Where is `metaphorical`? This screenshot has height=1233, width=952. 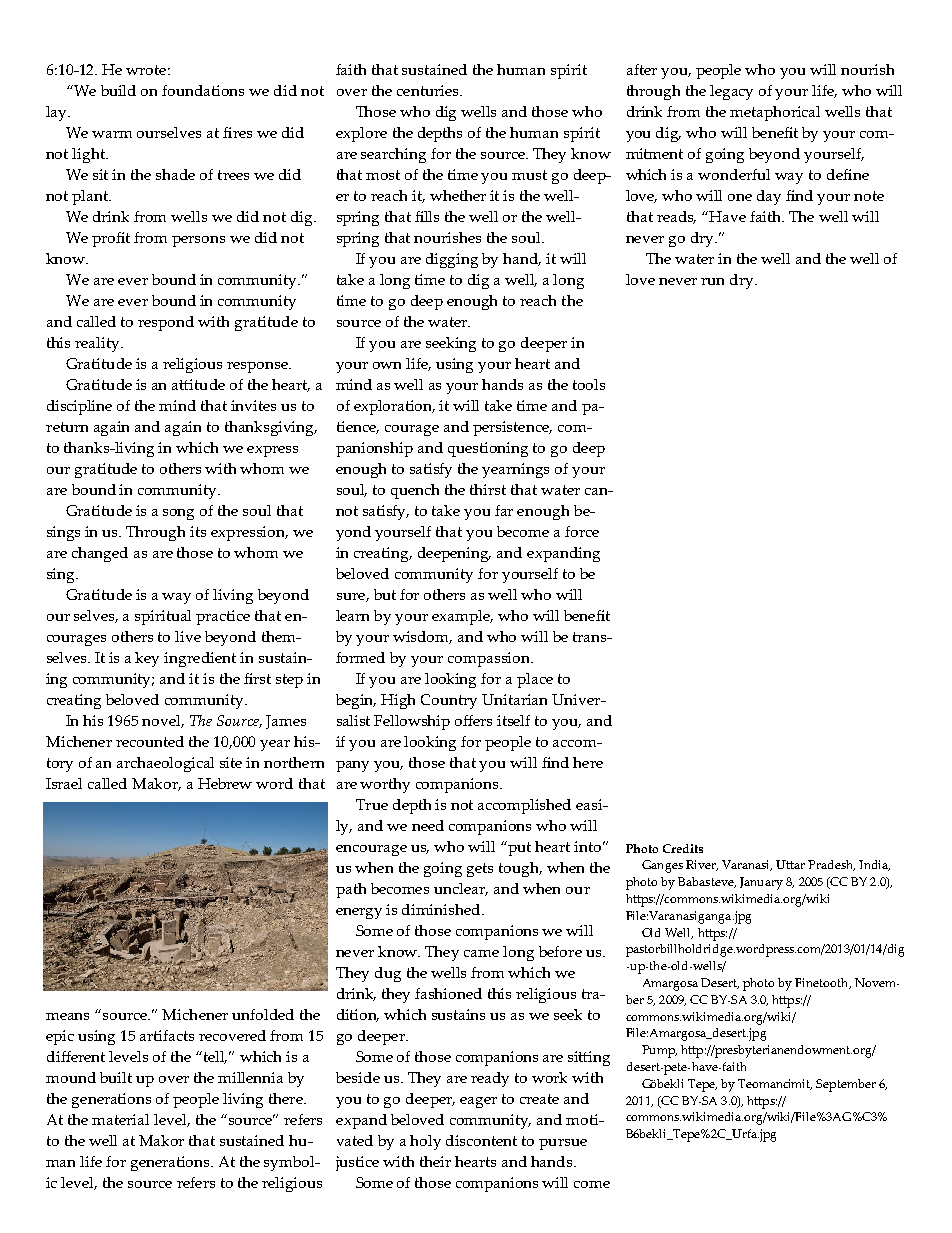
metaphorical is located at coordinates (775, 113).
